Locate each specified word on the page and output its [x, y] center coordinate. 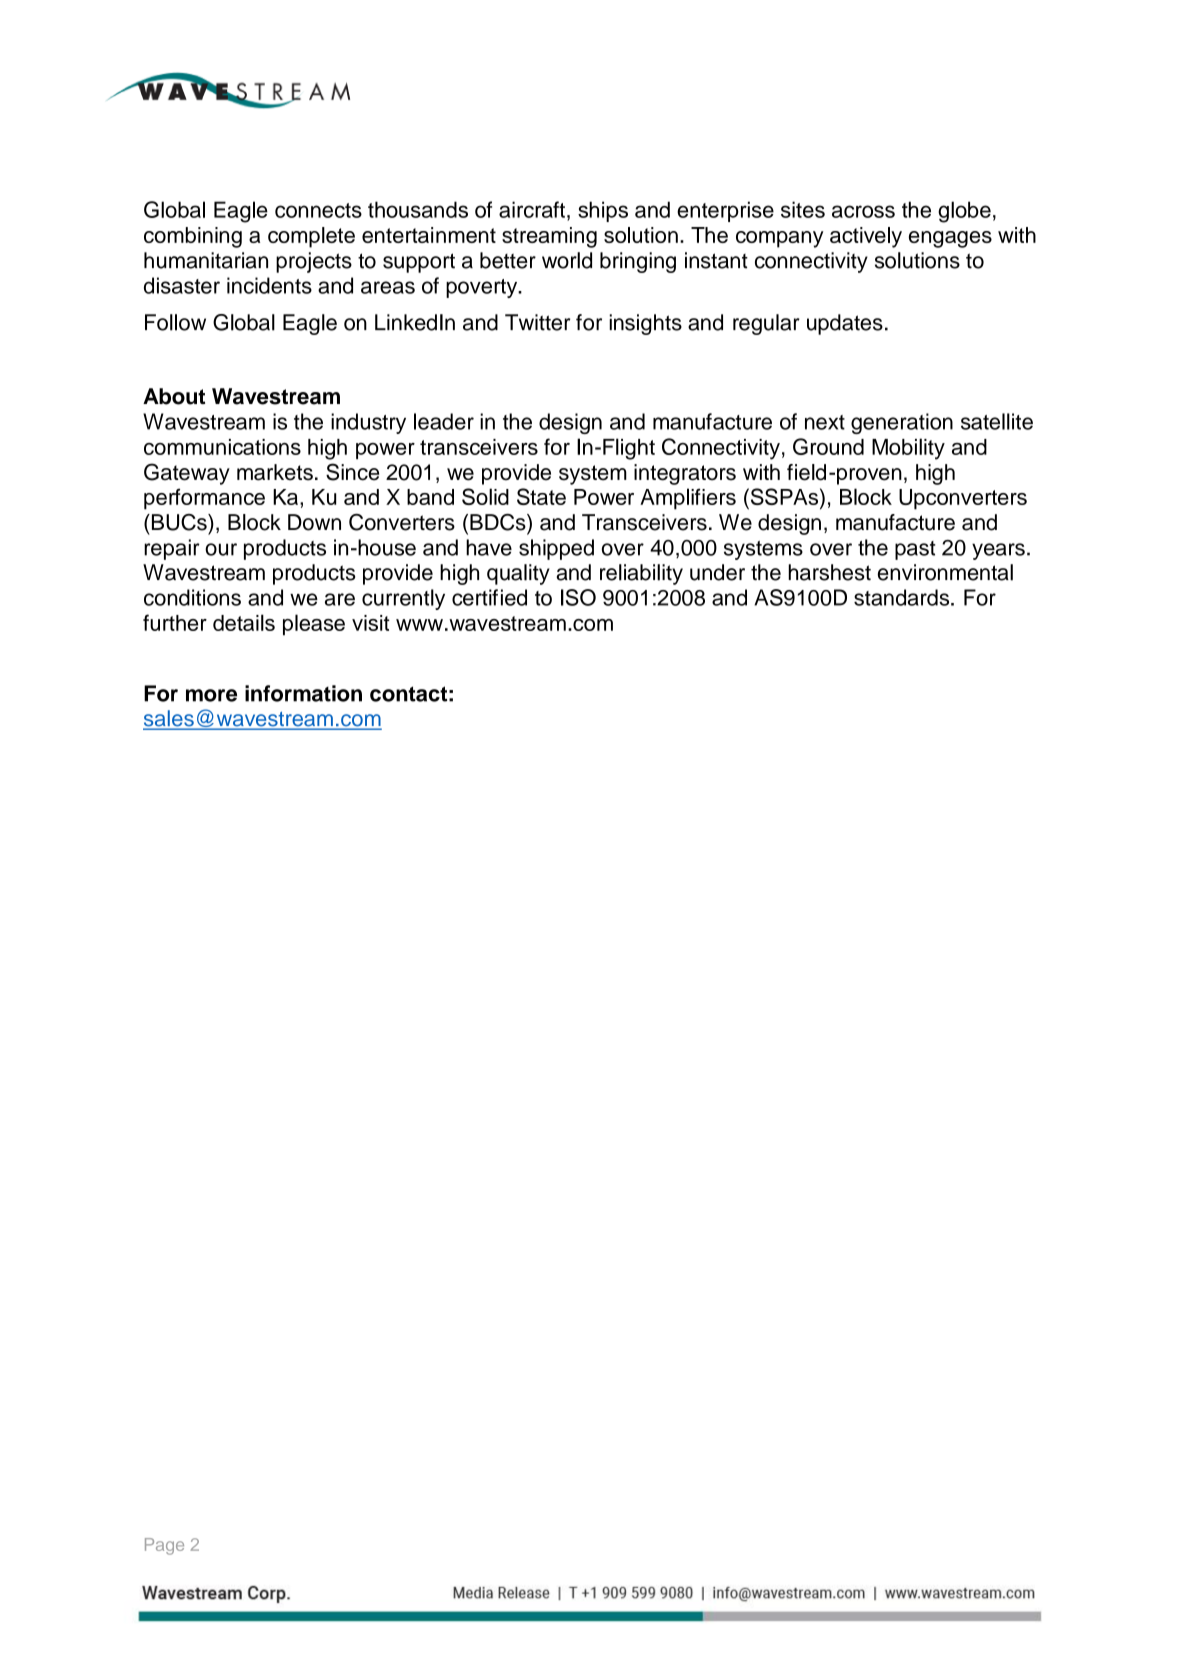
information [303, 693]
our [221, 549]
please [314, 625]
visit [371, 623]
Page [164, 1546]
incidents [269, 285]
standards [903, 597]
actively [866, 237]
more [211, 695]
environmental [945, 572]
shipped [556, 549]
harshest [829, 572]
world [567, 260]
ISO [578, 597]
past [915, 550]
